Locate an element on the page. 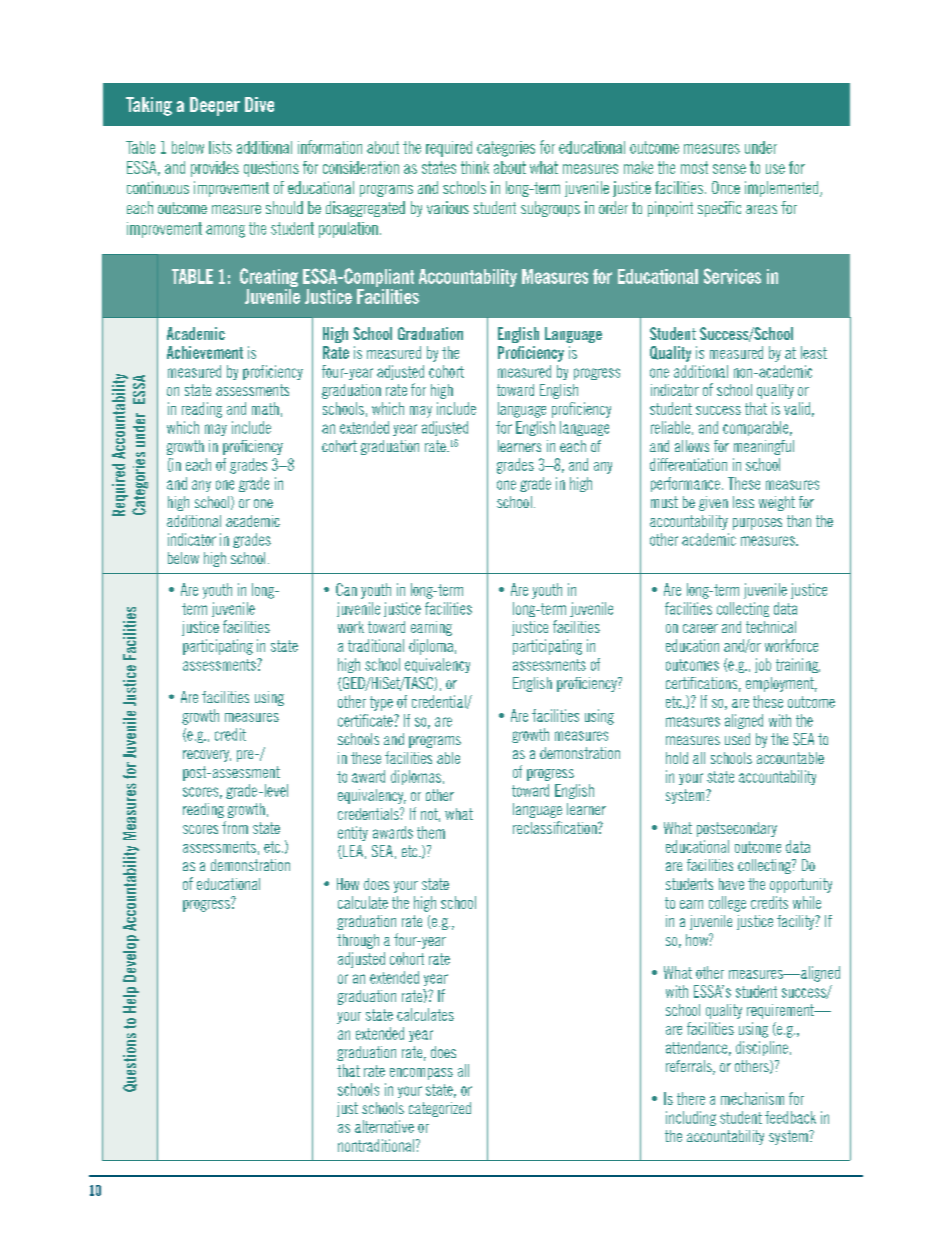 Image resolution: width=952 pixels, height=1233 pixels. type is located at coordinates (381, 703).
